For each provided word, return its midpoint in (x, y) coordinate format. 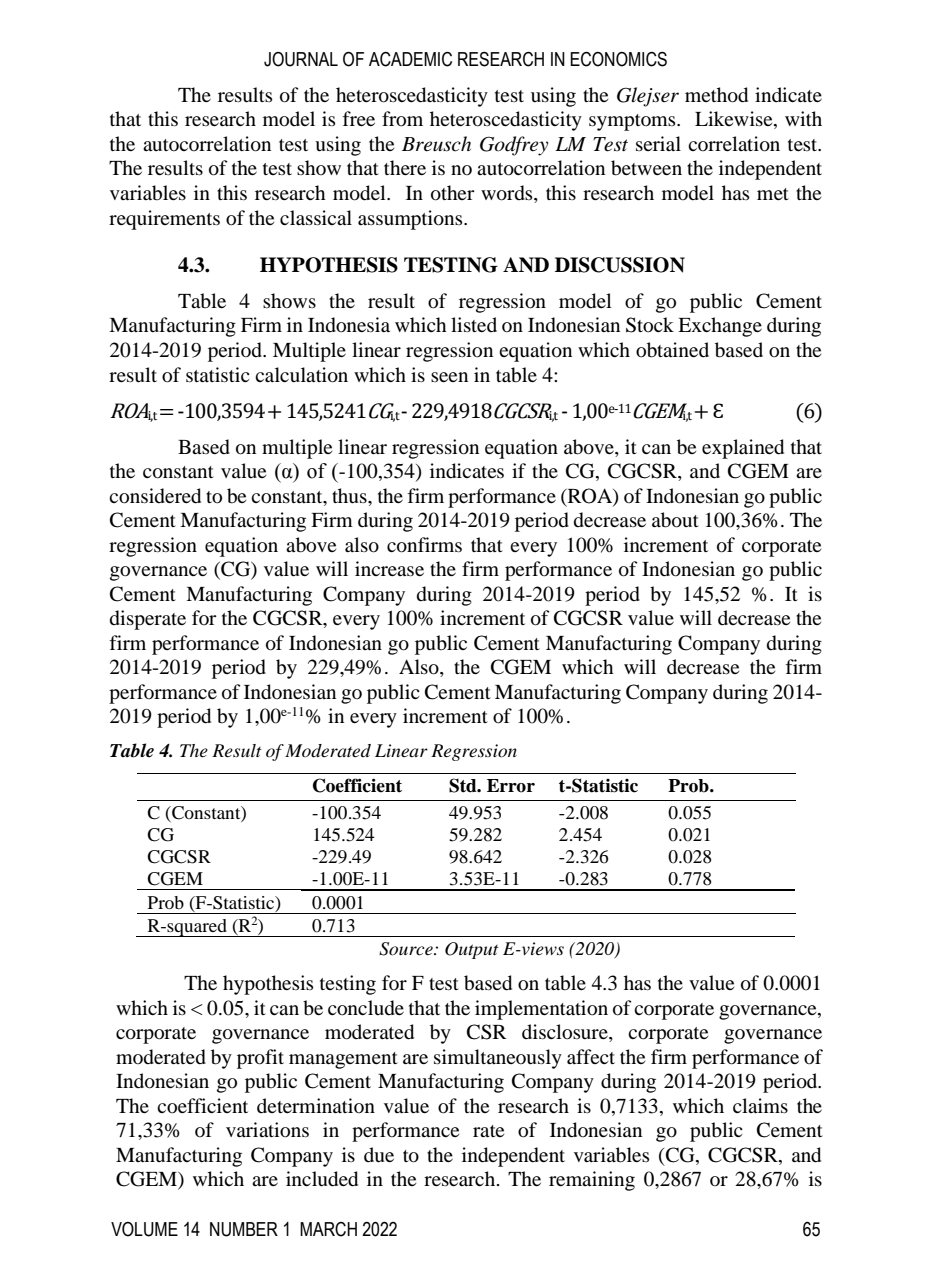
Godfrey (514, 146)
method (716, 95)
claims (760, 1105)
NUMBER (244, 1229)
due (379, 1155)
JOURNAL (301, 59)
